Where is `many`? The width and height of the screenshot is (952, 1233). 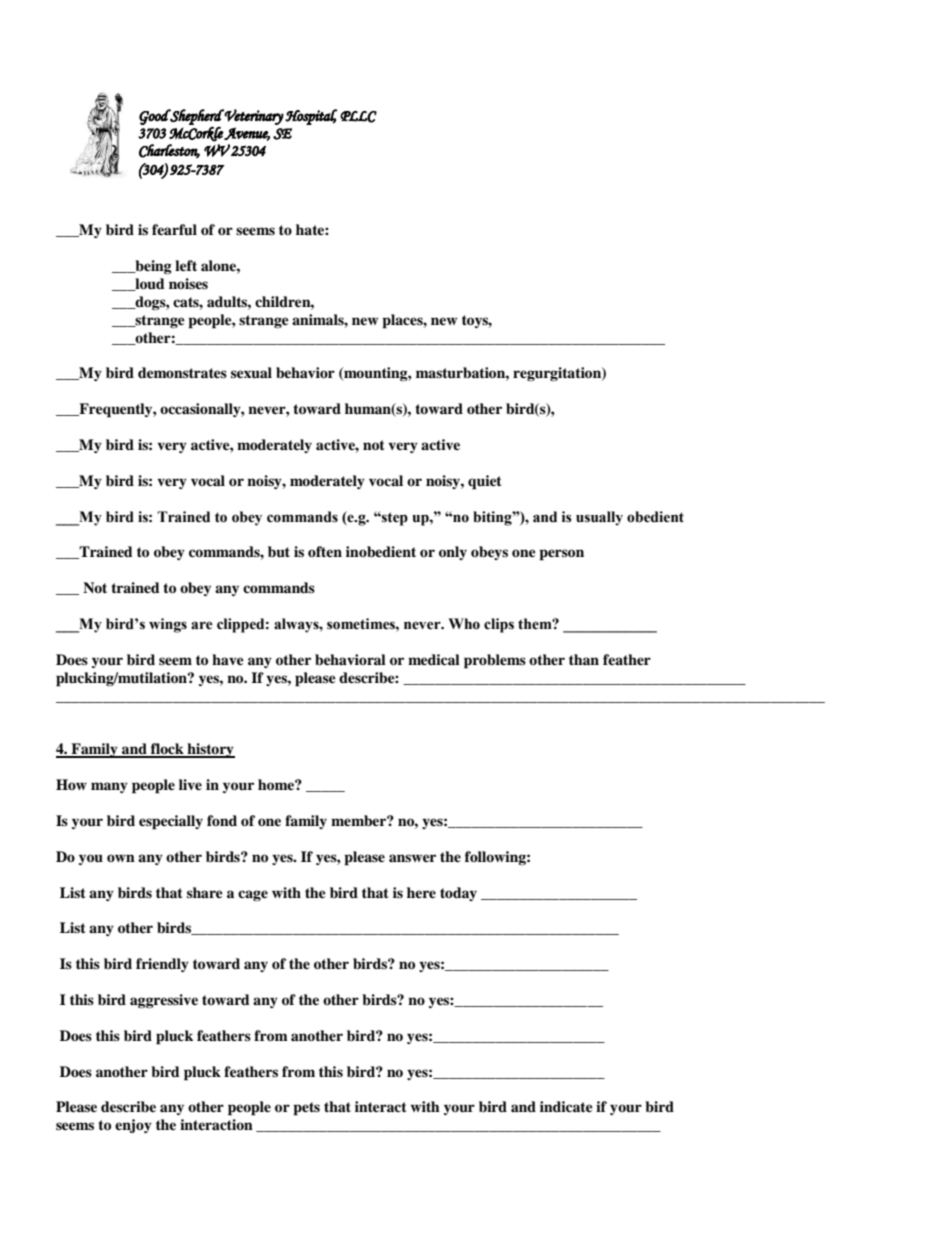
many is located at coordinates (109, 787).
